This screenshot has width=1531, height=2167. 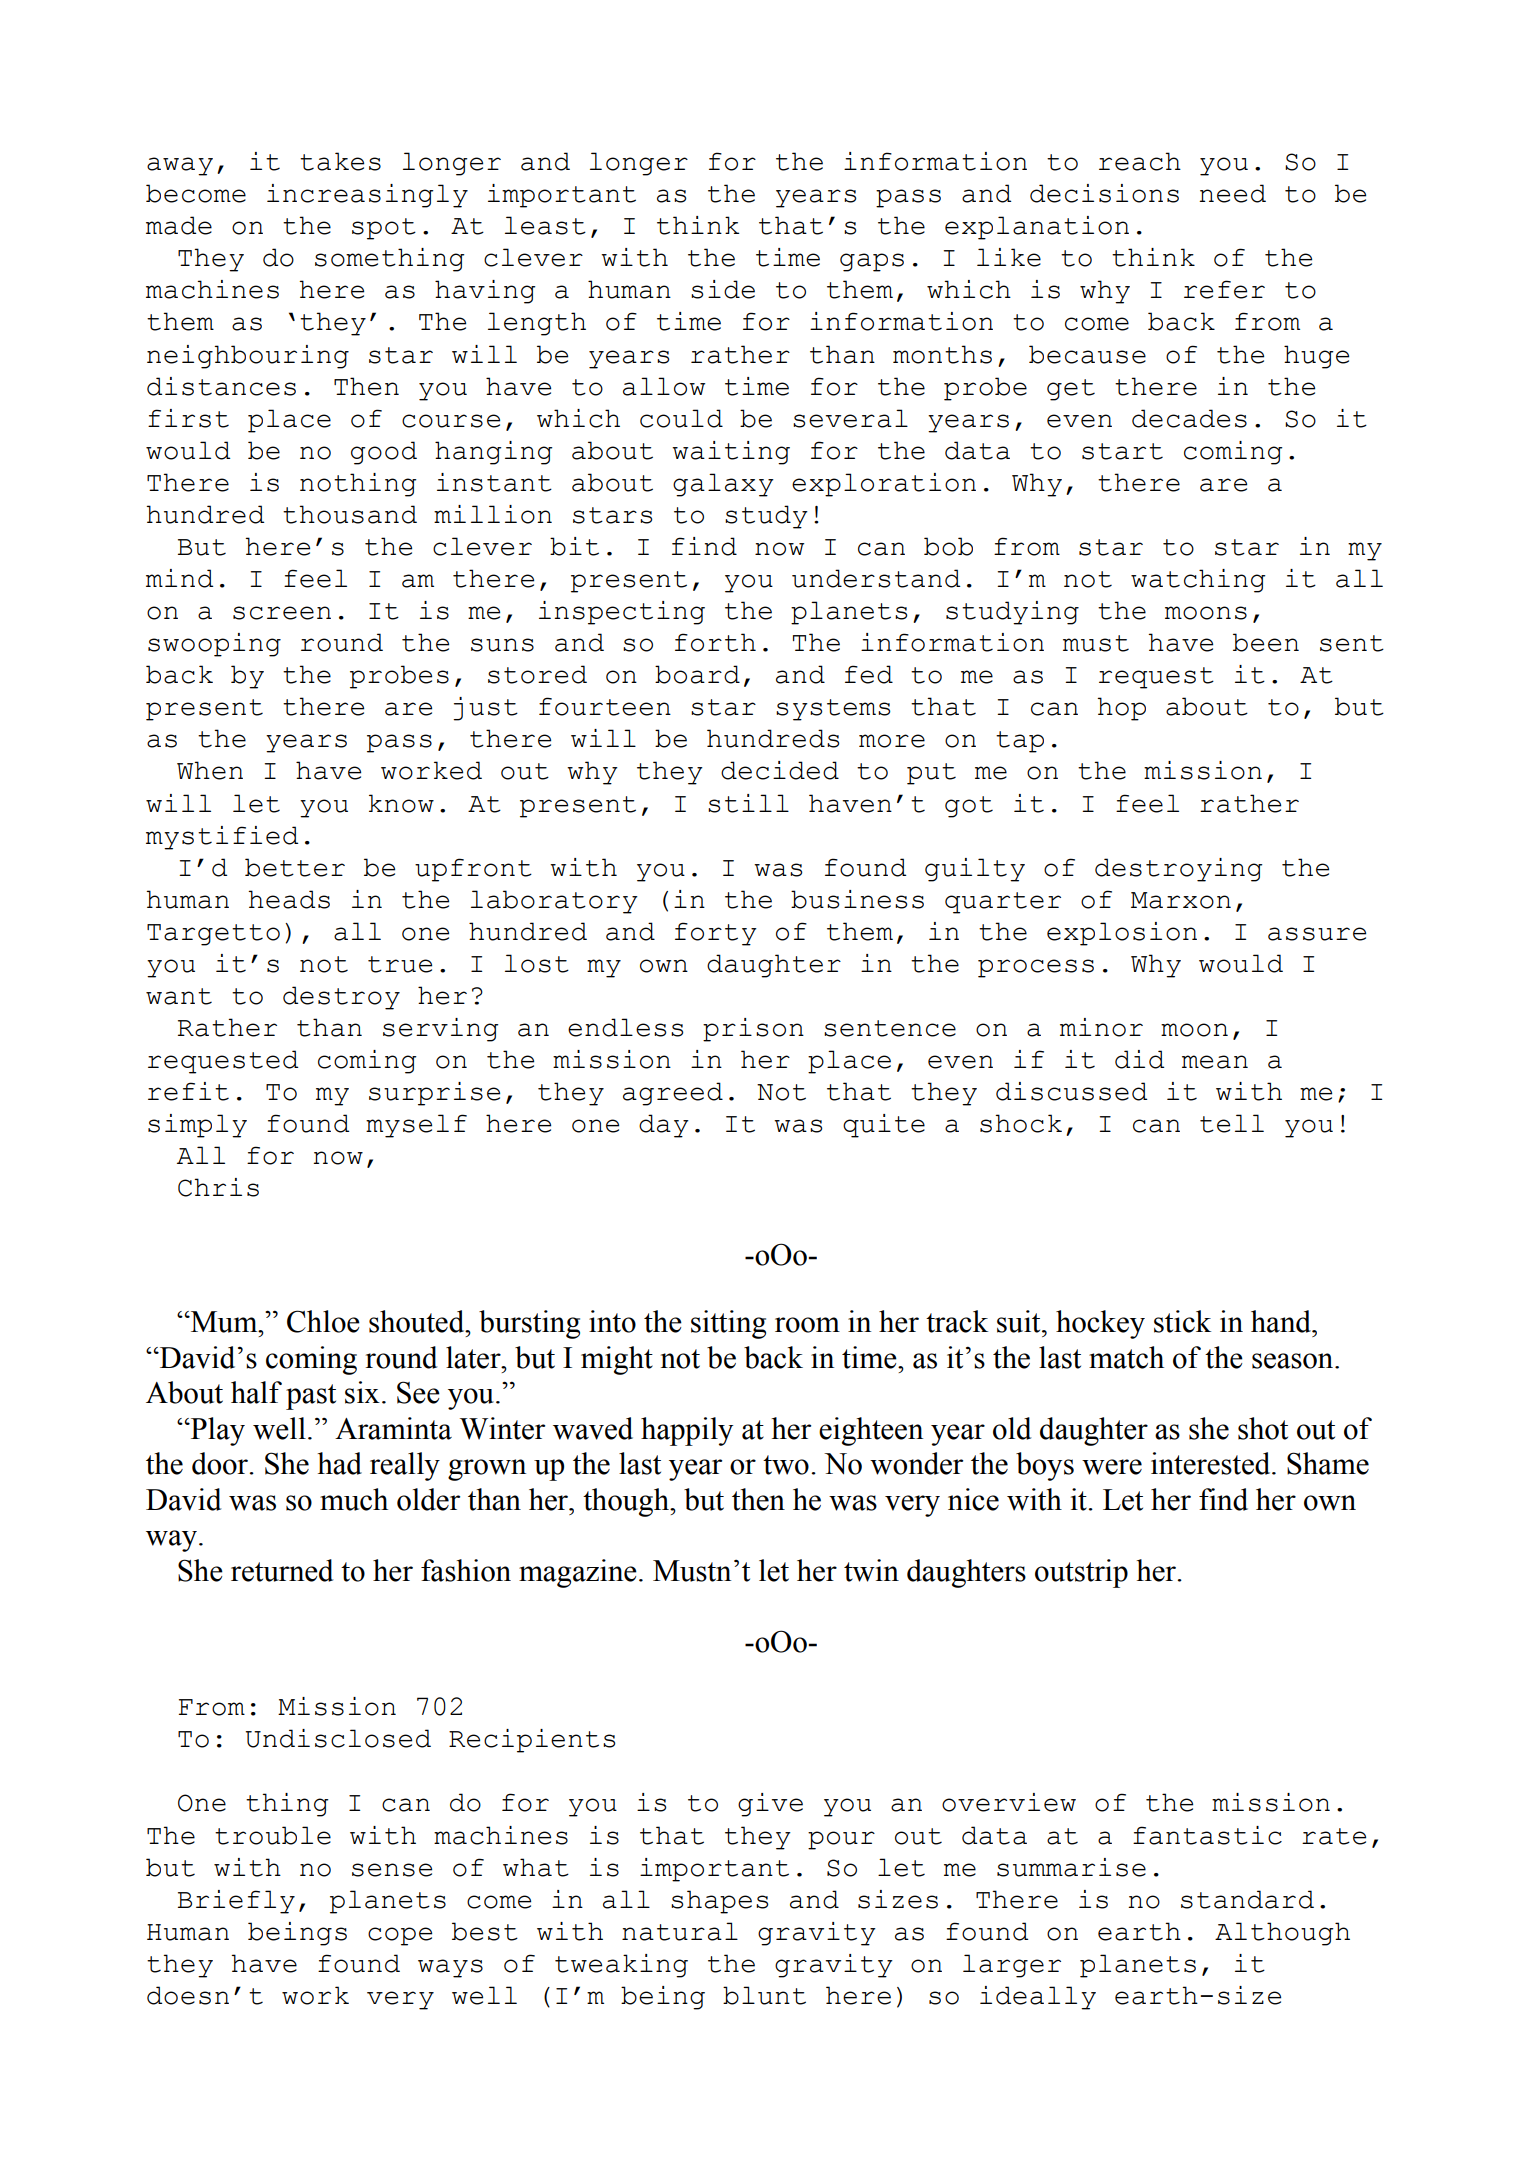 What do you see at coordinates (715, 642) in the screenshot?
I see `forth` at bounding box center [715, 642].
